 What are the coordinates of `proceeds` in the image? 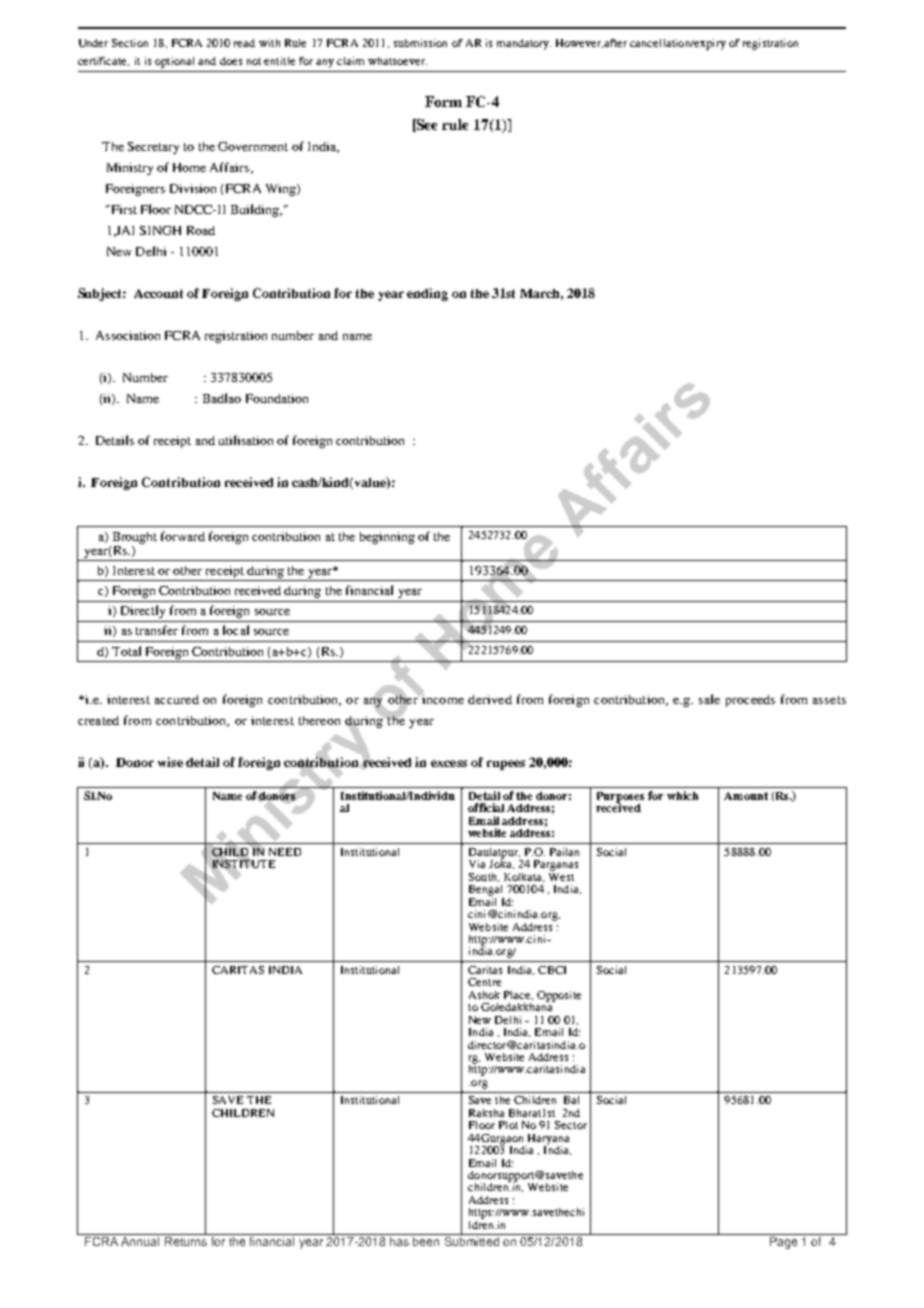 It's located at (750, 701).
